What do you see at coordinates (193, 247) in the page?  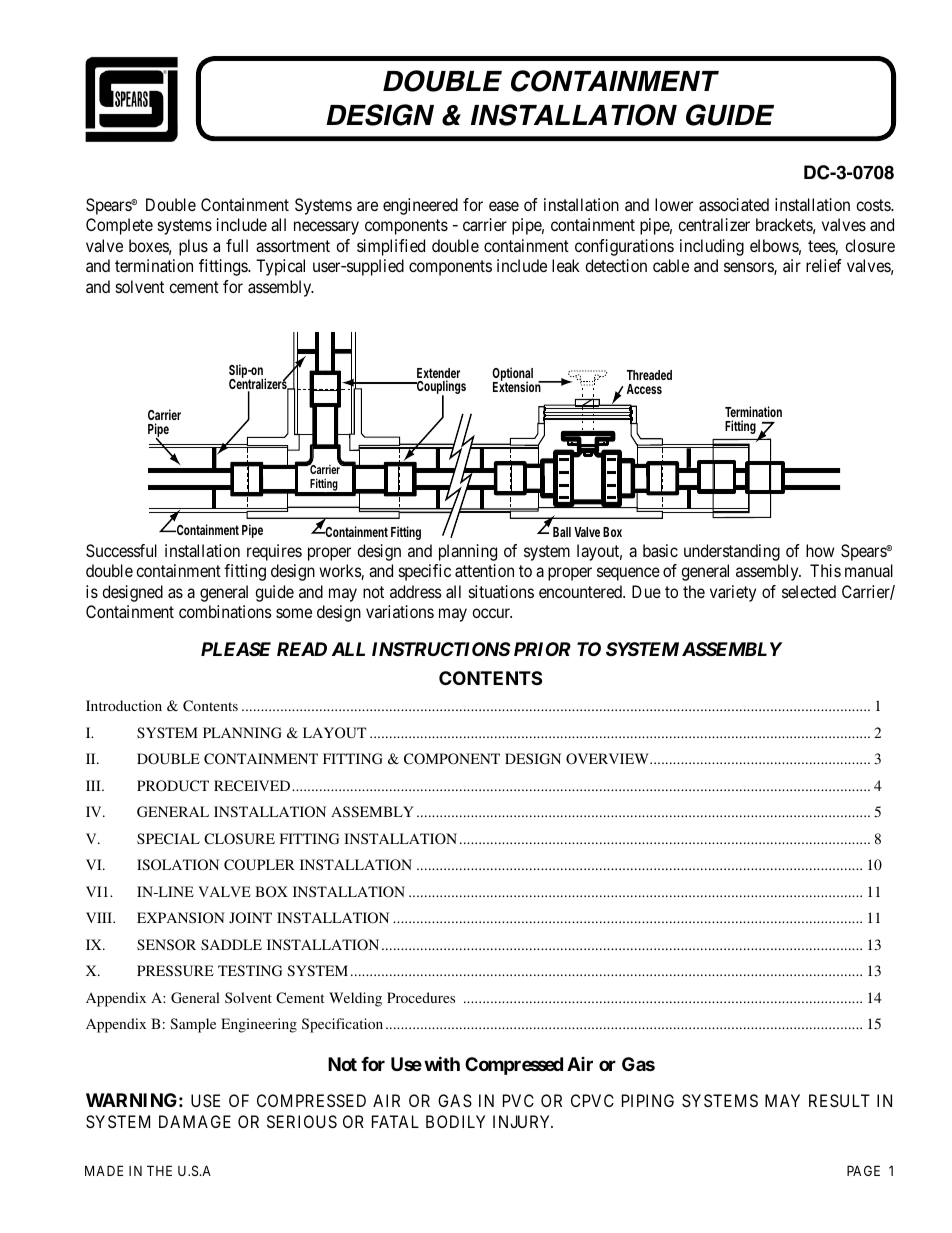 I see `plus` at bounding box center [193, 247].
